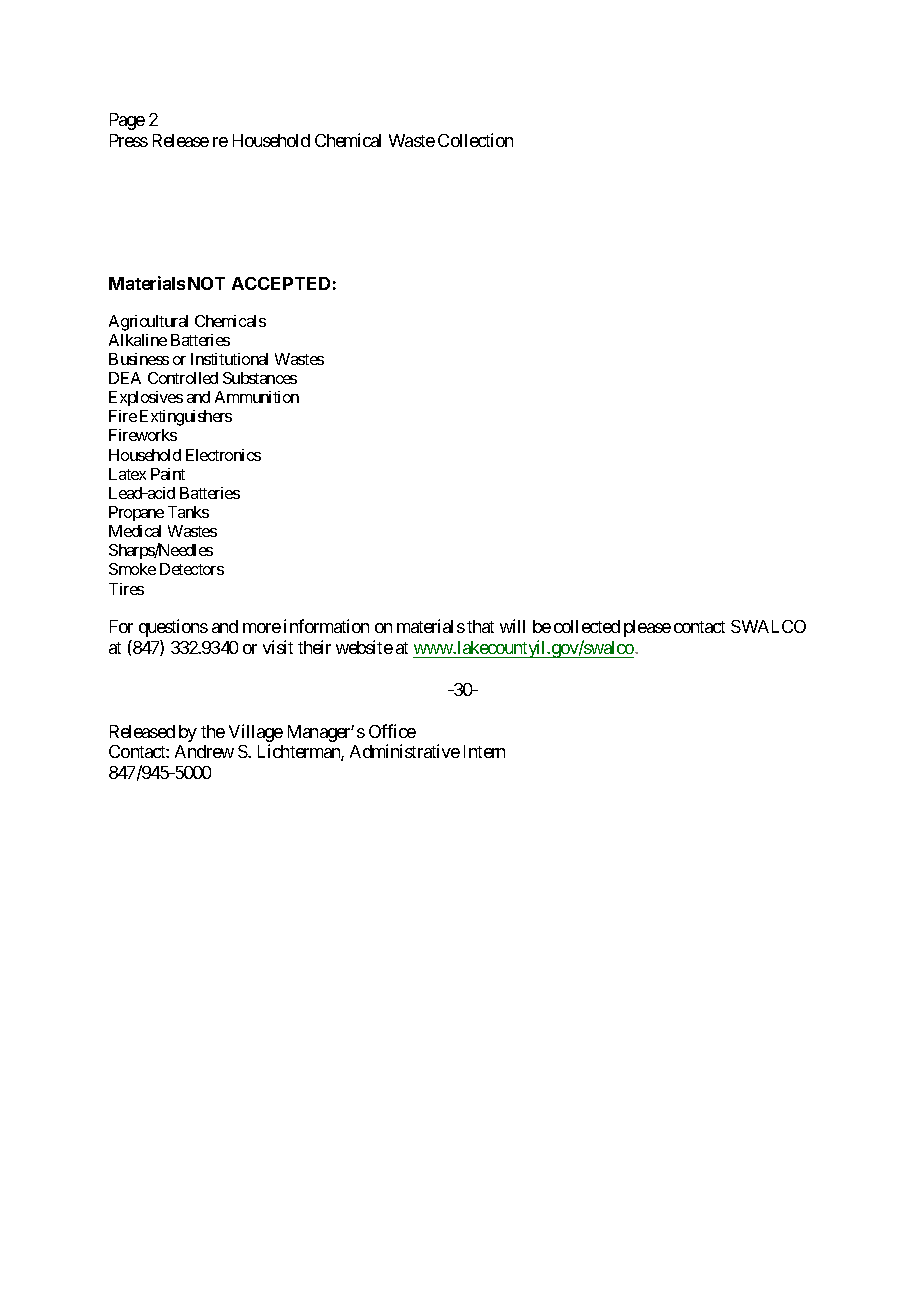  What do you see at coordinates (206, 283) in the screenshot?
I see `NOT` at bounding box center [206, 283].
